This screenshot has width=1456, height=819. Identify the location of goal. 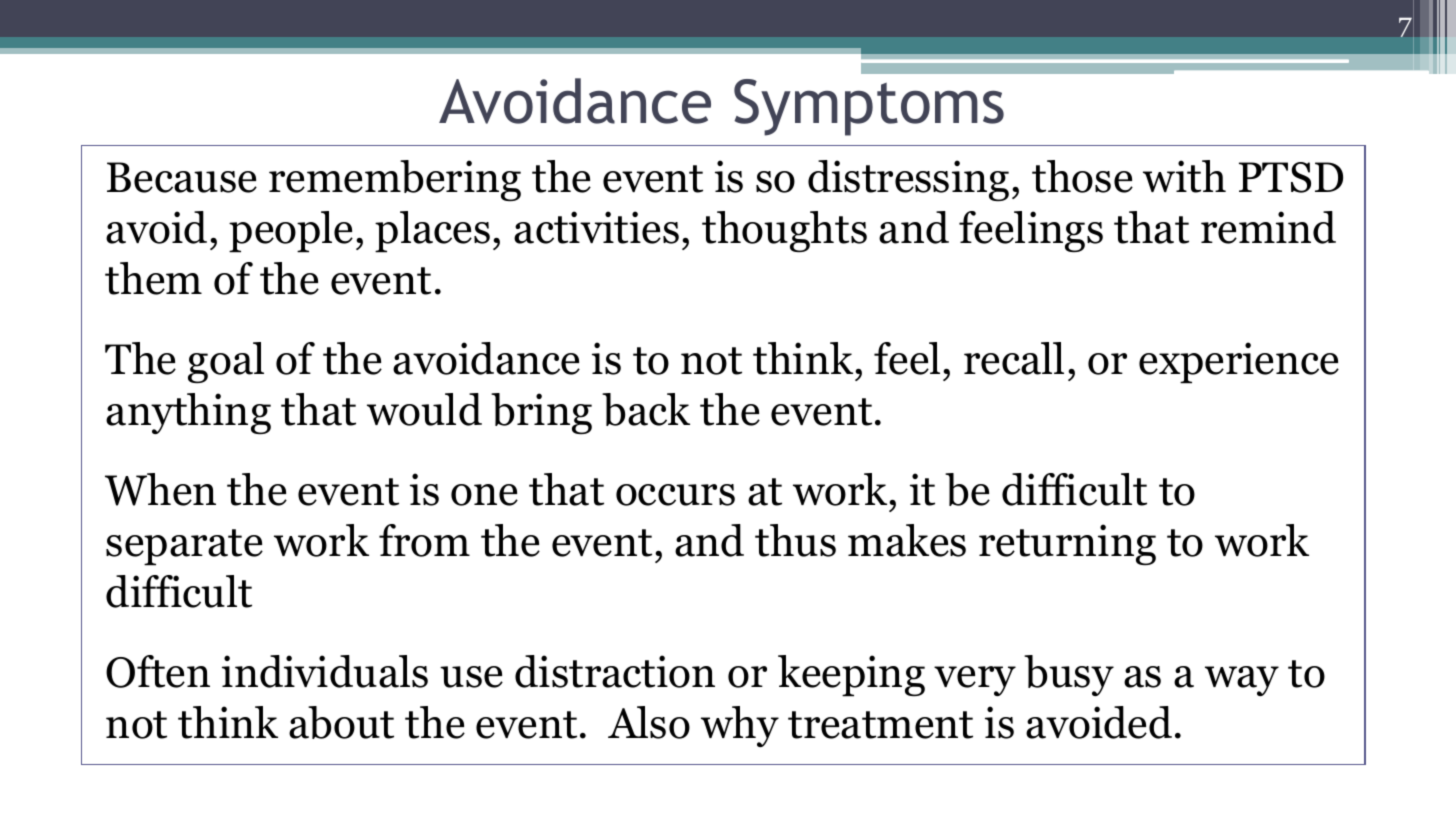
(226, 362).
